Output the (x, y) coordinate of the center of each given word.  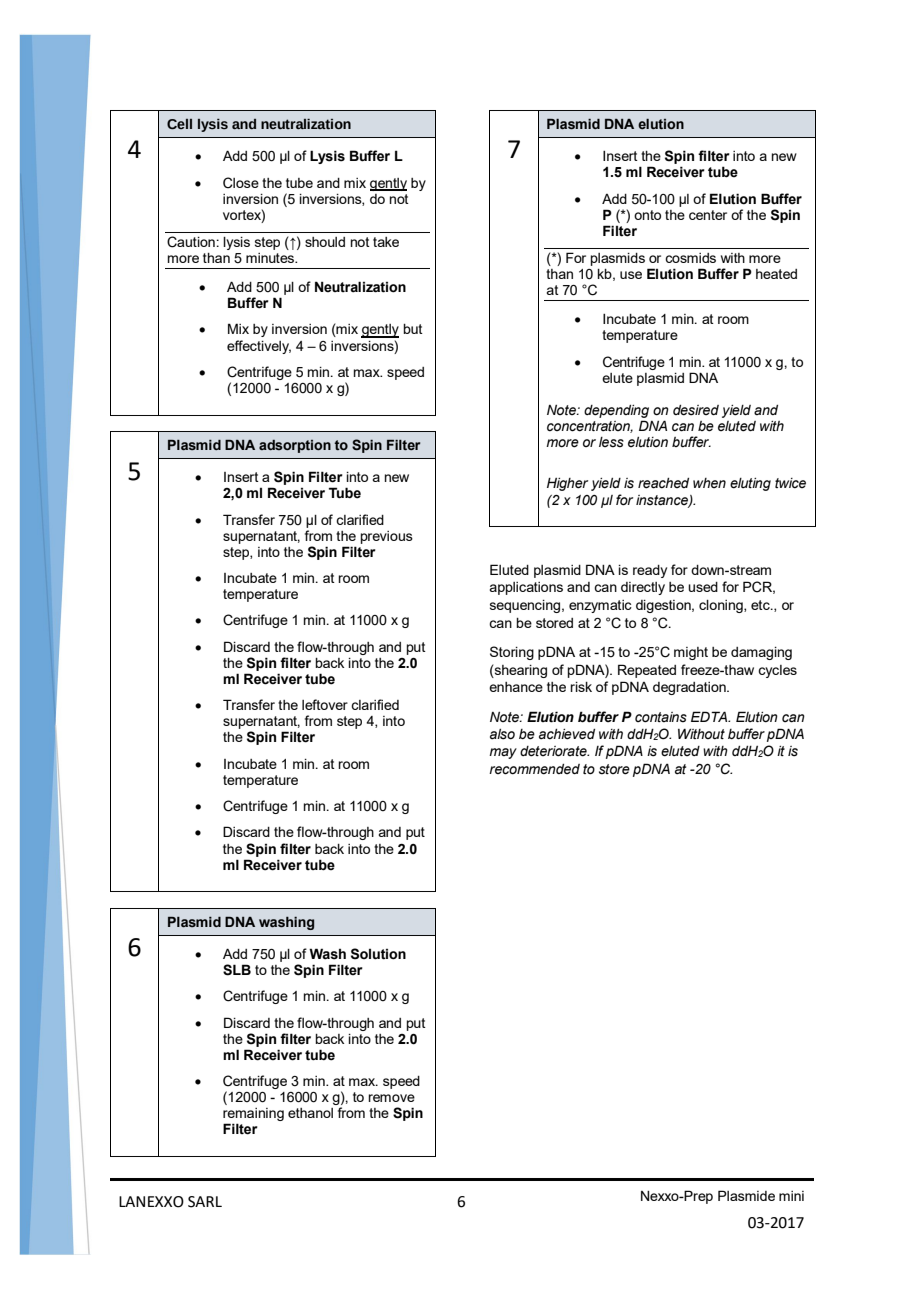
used (703, 587)
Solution (378, 954)
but (413, 329)
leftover (325, 704)
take (386, 242)
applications (526, 588)
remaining (253, 1116)
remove (391, 1098)
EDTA (710, 716)
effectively (259, 347)
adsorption (295, 446)
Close (241, 183)
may (503, 753)
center (708, 215)
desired (696, 410)
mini (791, 1196)
